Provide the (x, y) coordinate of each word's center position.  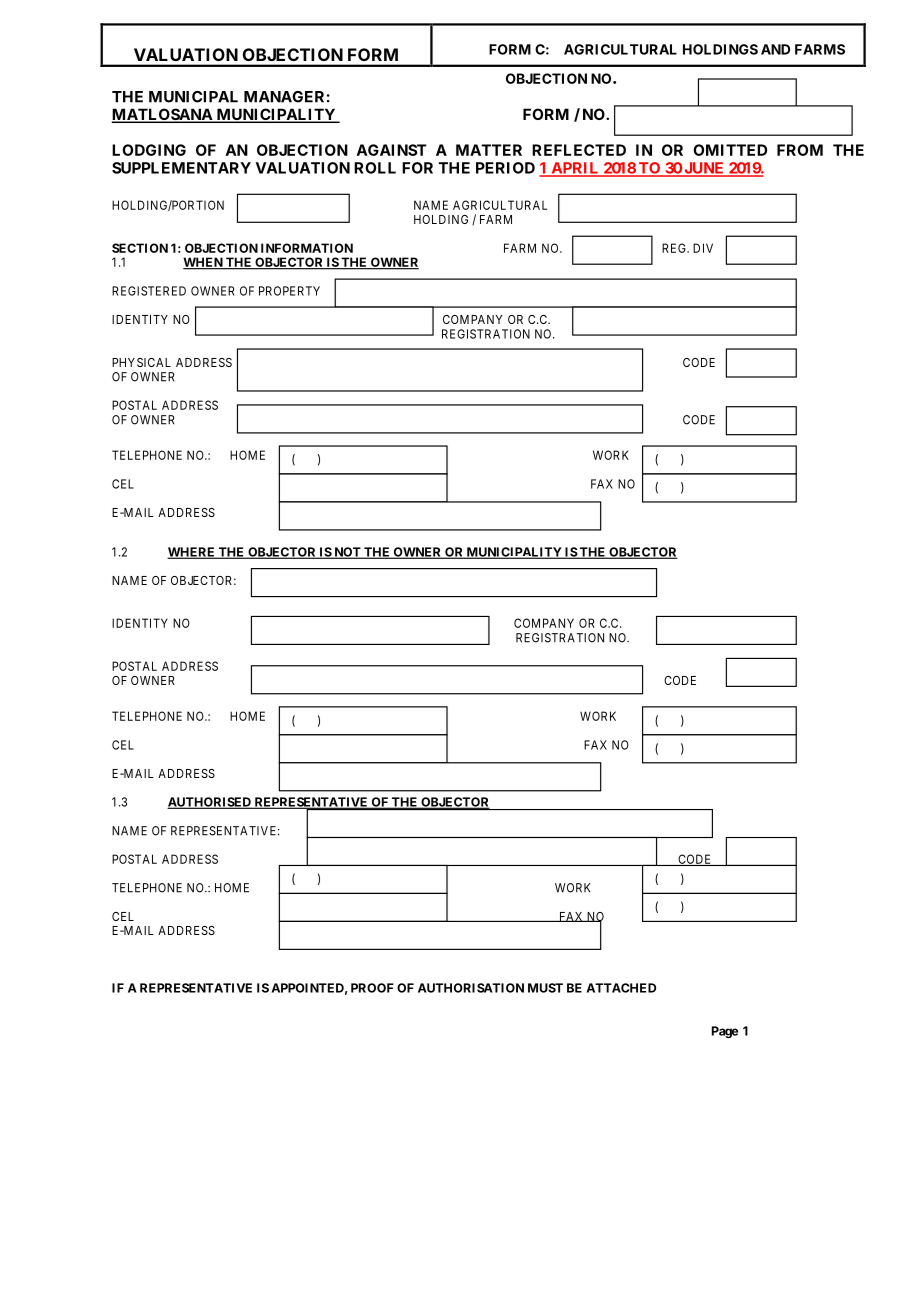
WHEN (204, 263)
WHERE (192, 553)
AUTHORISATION (471, 988)
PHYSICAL (141, 362)
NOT (347, 553)
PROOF (372, 988)
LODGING (149, 150)
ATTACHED (621, 988)
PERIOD (505, 168)
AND (775, 49)
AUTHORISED (210, 803)
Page (725, 1032)
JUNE (704, 169)
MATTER (489, 150)
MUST (545, 988)
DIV (703, 248)
